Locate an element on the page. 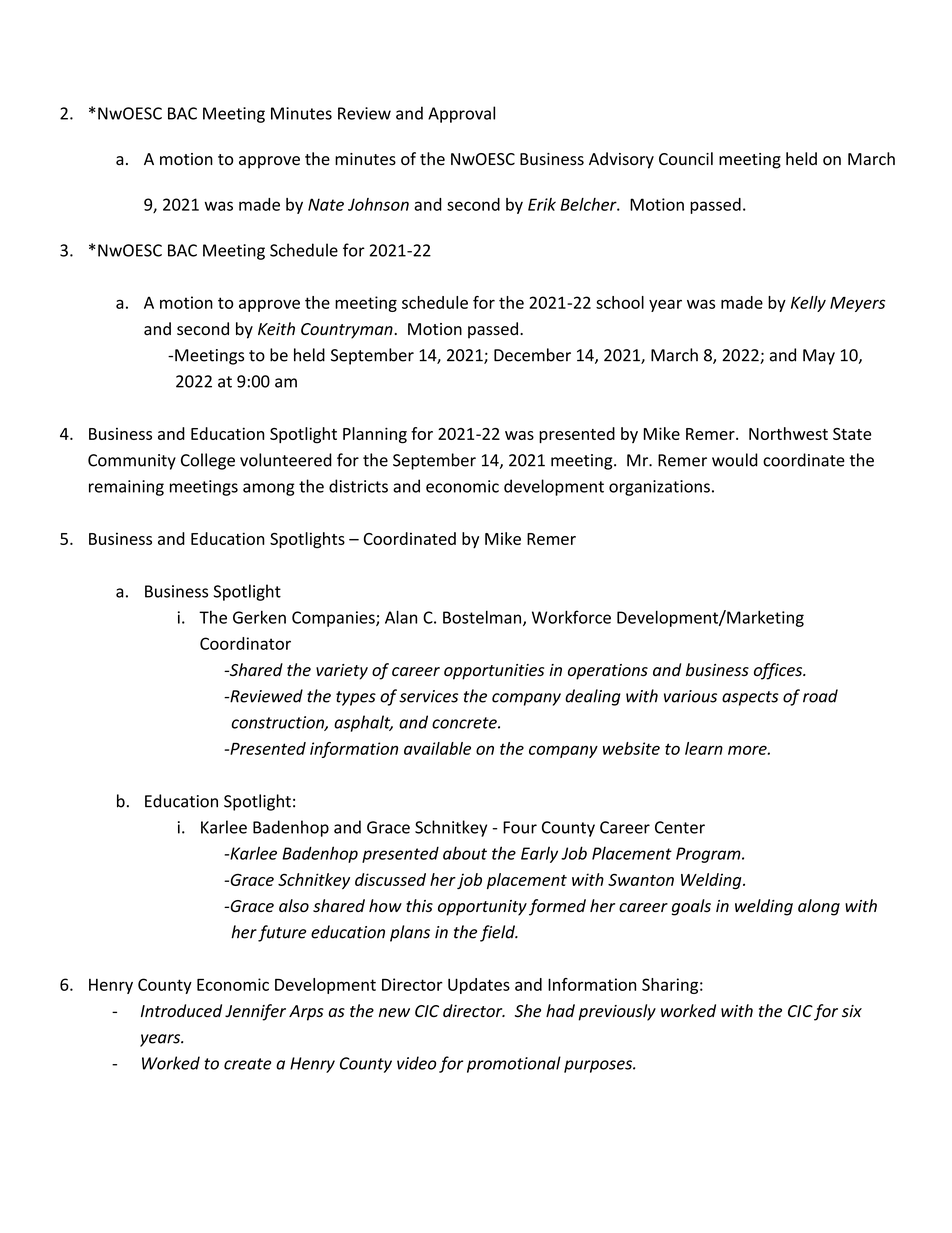 This document has width=952, height=1233. six is located at coordinates (852, 1011).
